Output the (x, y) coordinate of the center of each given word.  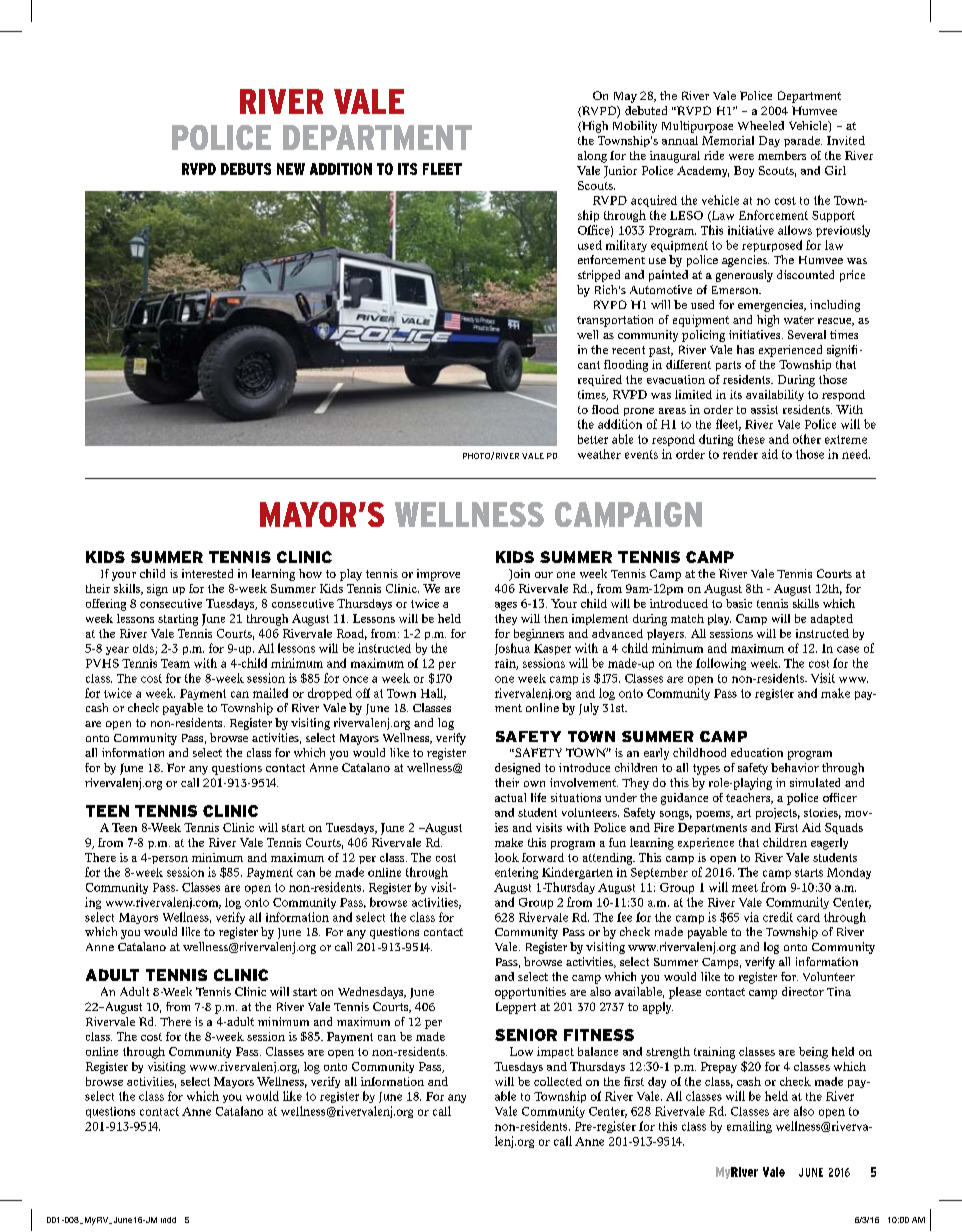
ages (506, 606)
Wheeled (761, 125)
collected (558, 1081)
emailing (749, 1127)
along (592, 157)
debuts (246, 169)
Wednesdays (372, 993)
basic (739, 603)
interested (207, 573)
